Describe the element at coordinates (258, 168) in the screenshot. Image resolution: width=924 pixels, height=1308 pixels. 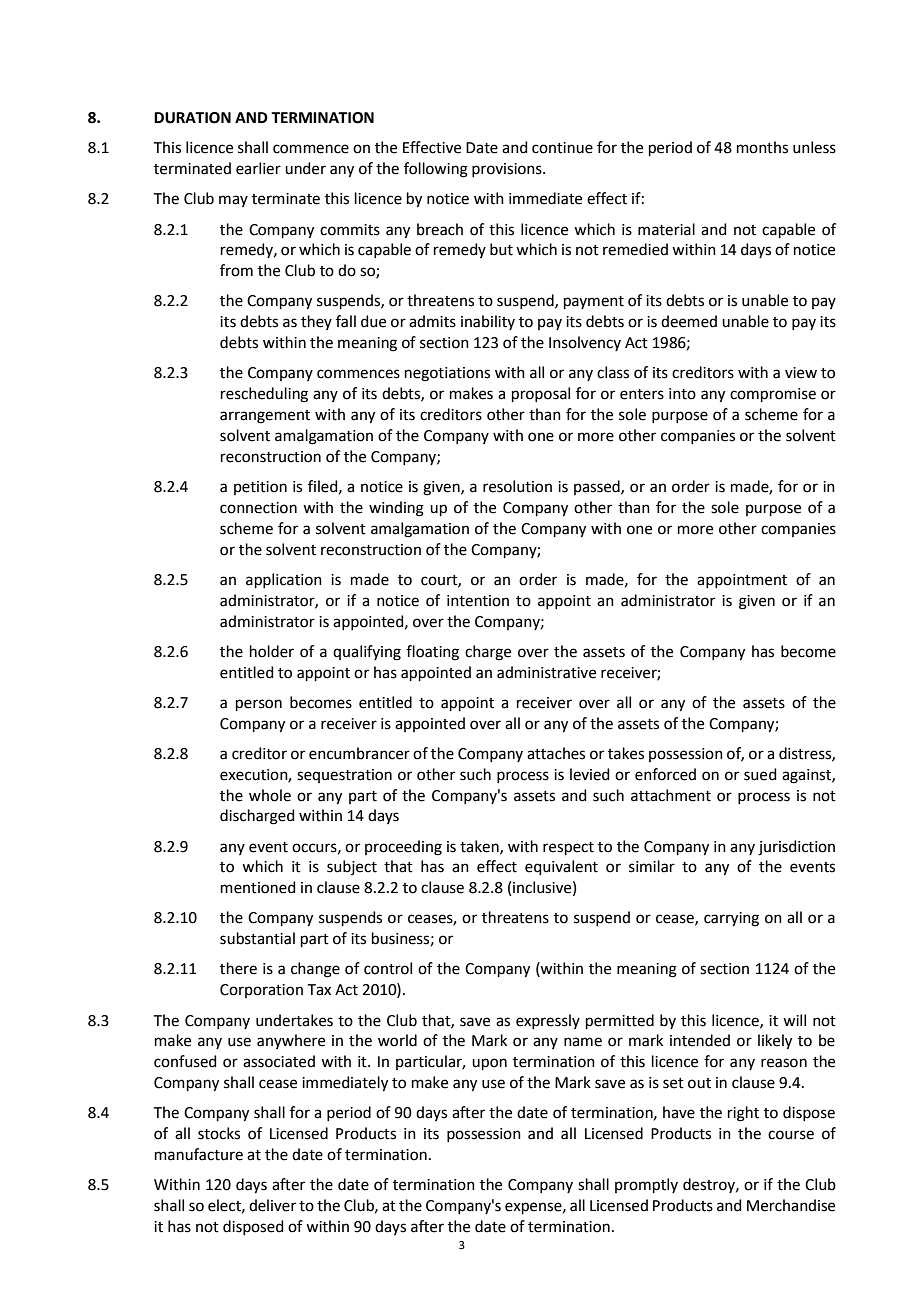
I see `earlier` at that location.
